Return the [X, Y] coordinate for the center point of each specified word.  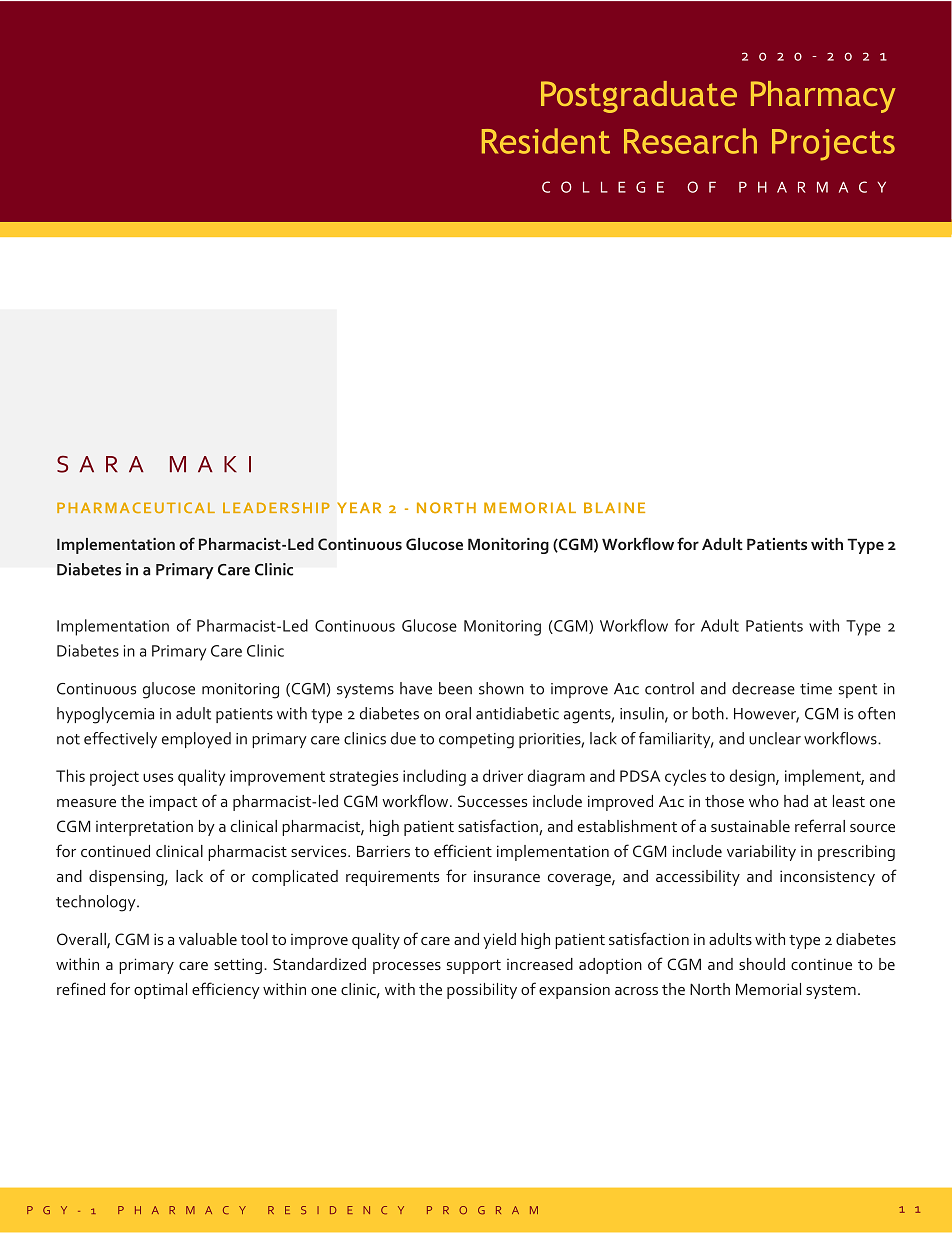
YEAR [359, 507]
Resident [546, 141]
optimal [160, 991]
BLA [599, 507]
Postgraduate [639, 97]
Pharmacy [823, 97]
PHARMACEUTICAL [136, 507]
